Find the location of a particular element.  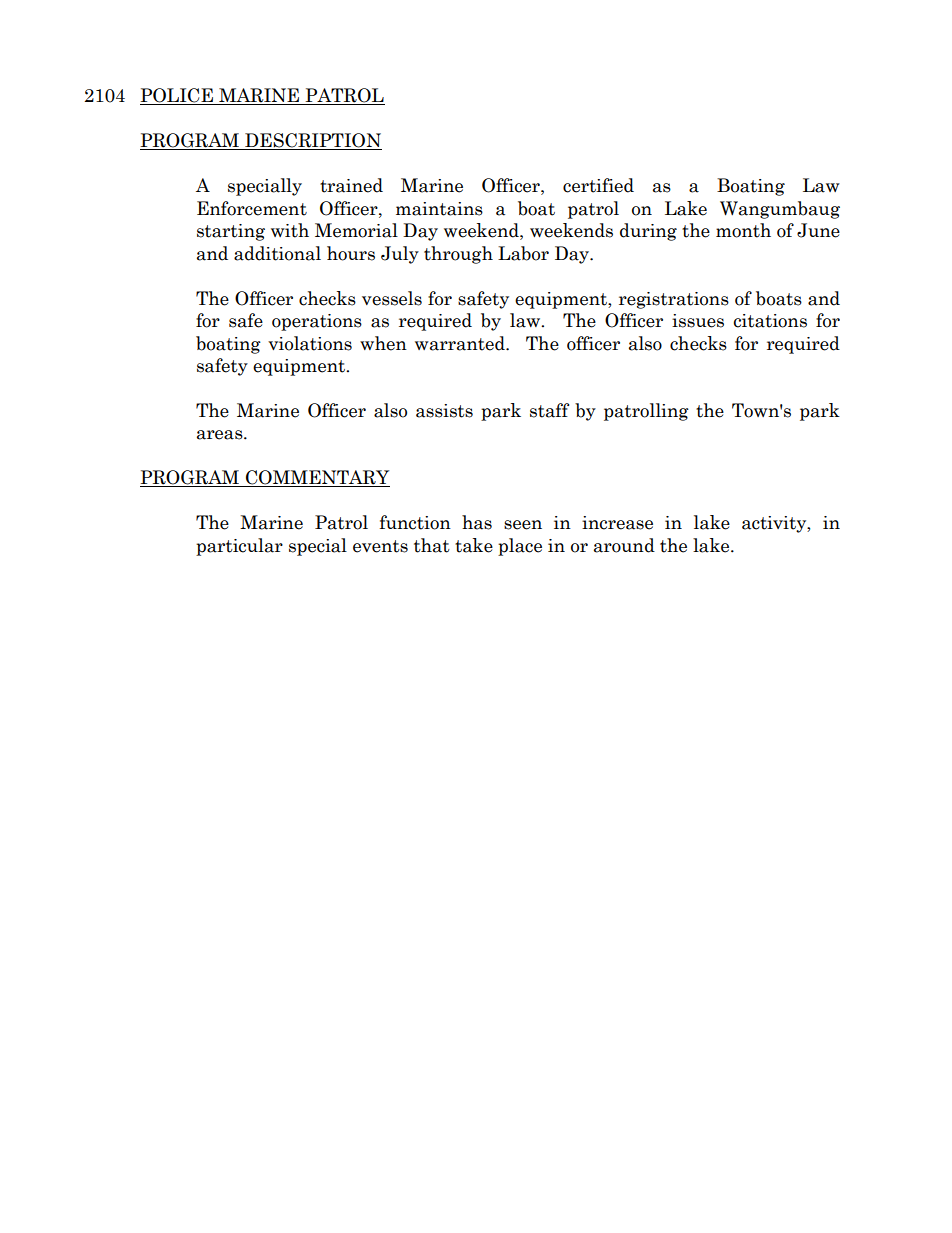

POLICE is located at coordinates (177, 96).
